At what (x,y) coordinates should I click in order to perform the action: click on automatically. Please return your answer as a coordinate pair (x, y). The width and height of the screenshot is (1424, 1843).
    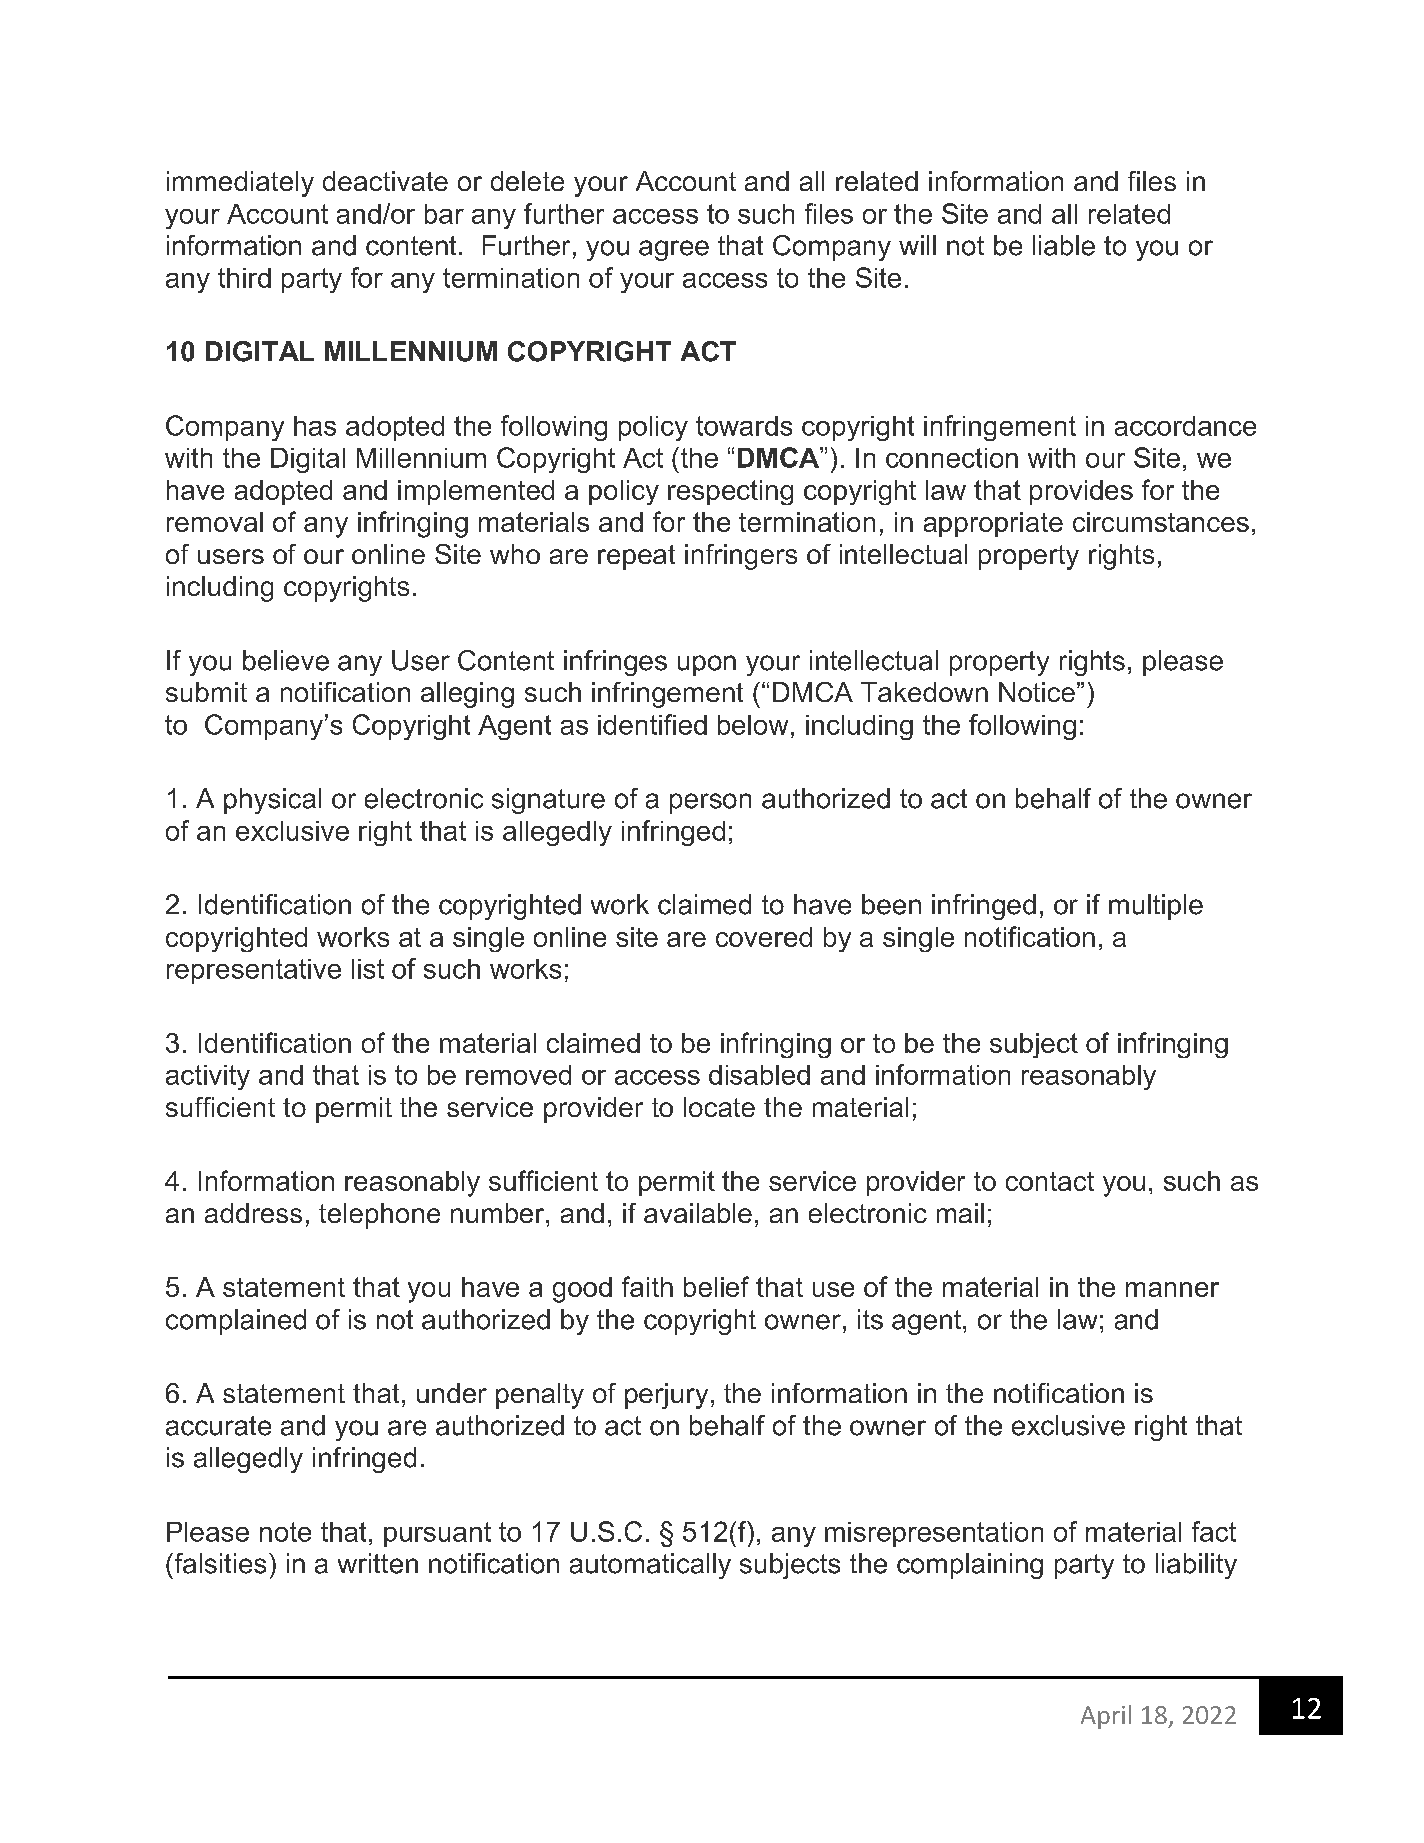
    Looking at the image, I should click on (650, 1566).
